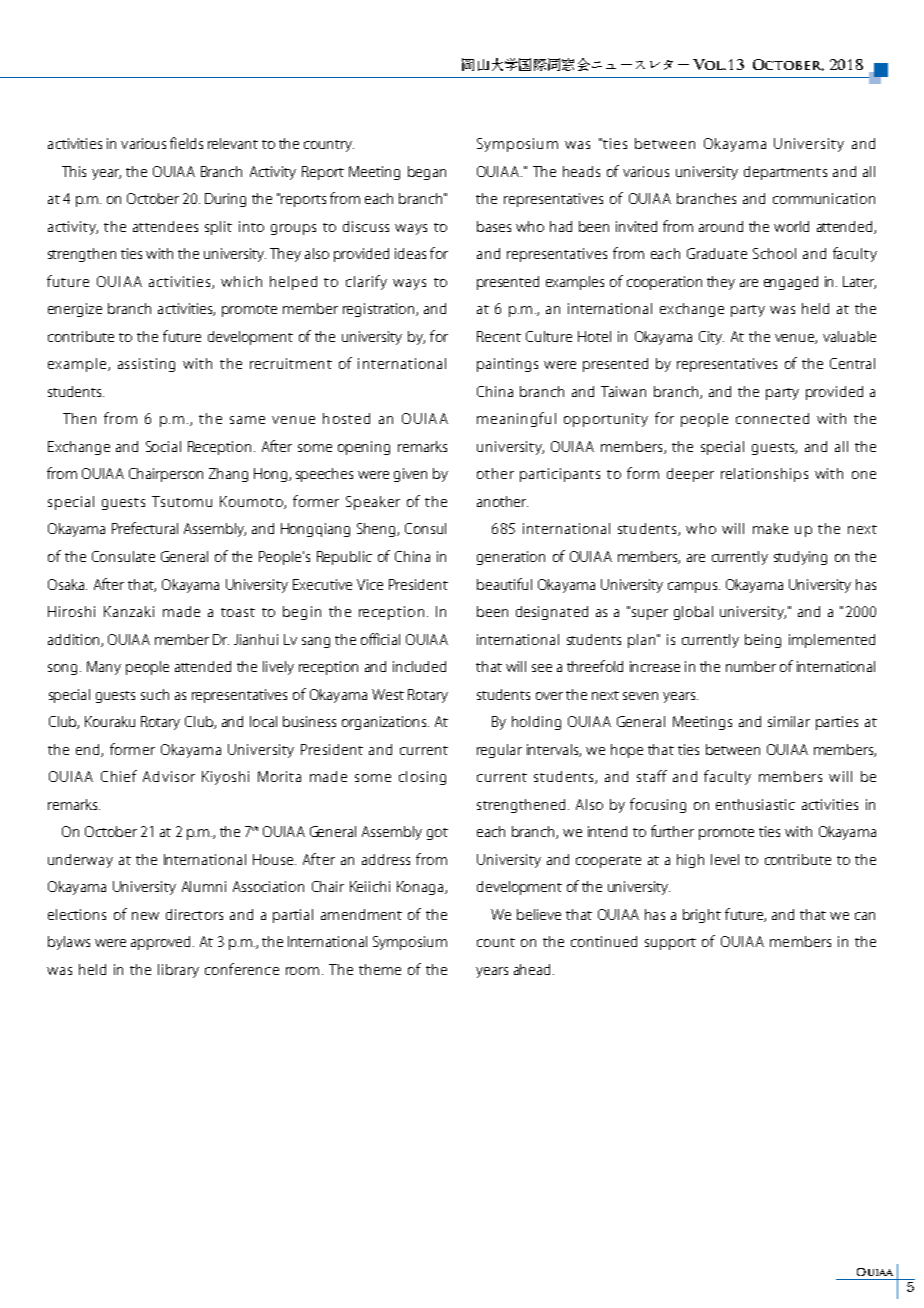  What do you see at coordinates (711, 338) in the screenshot?
I see `City` at bounding box center [711, 338].
